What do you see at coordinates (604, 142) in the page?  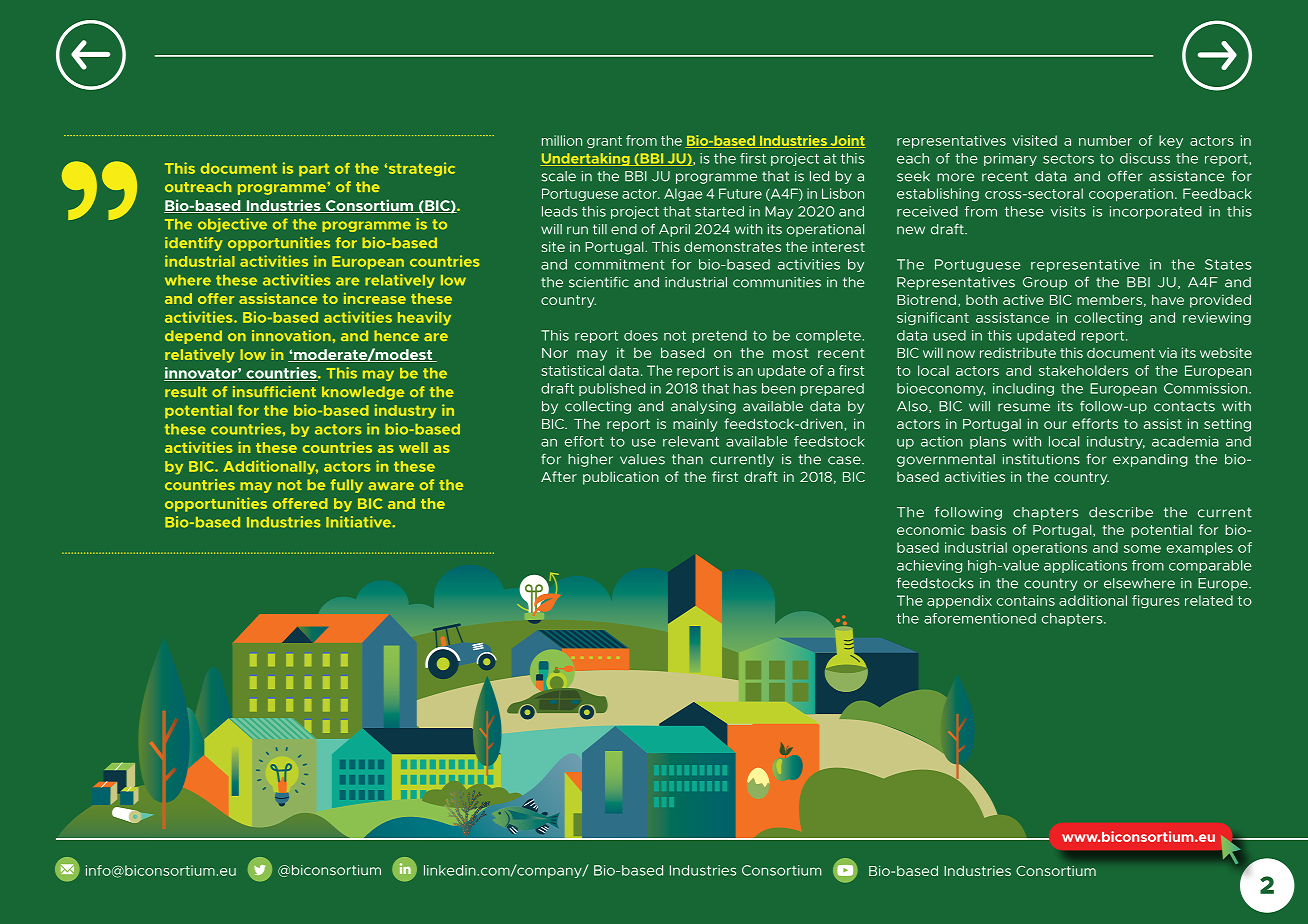 I see `grant` at bounding box center [604, 142].
